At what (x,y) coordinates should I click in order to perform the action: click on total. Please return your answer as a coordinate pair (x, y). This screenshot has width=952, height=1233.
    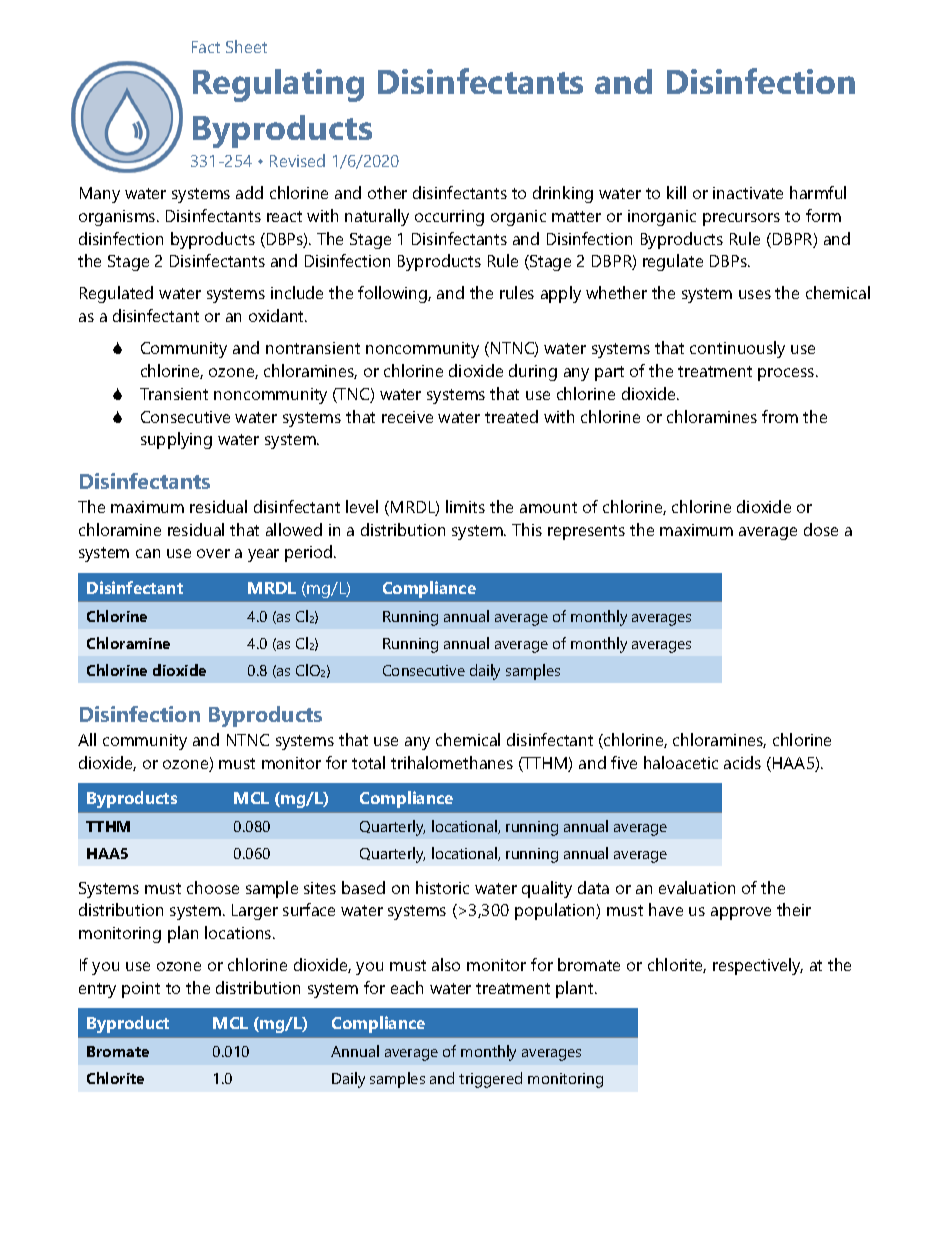
    Looking at the image, I should click on (368, 762).
